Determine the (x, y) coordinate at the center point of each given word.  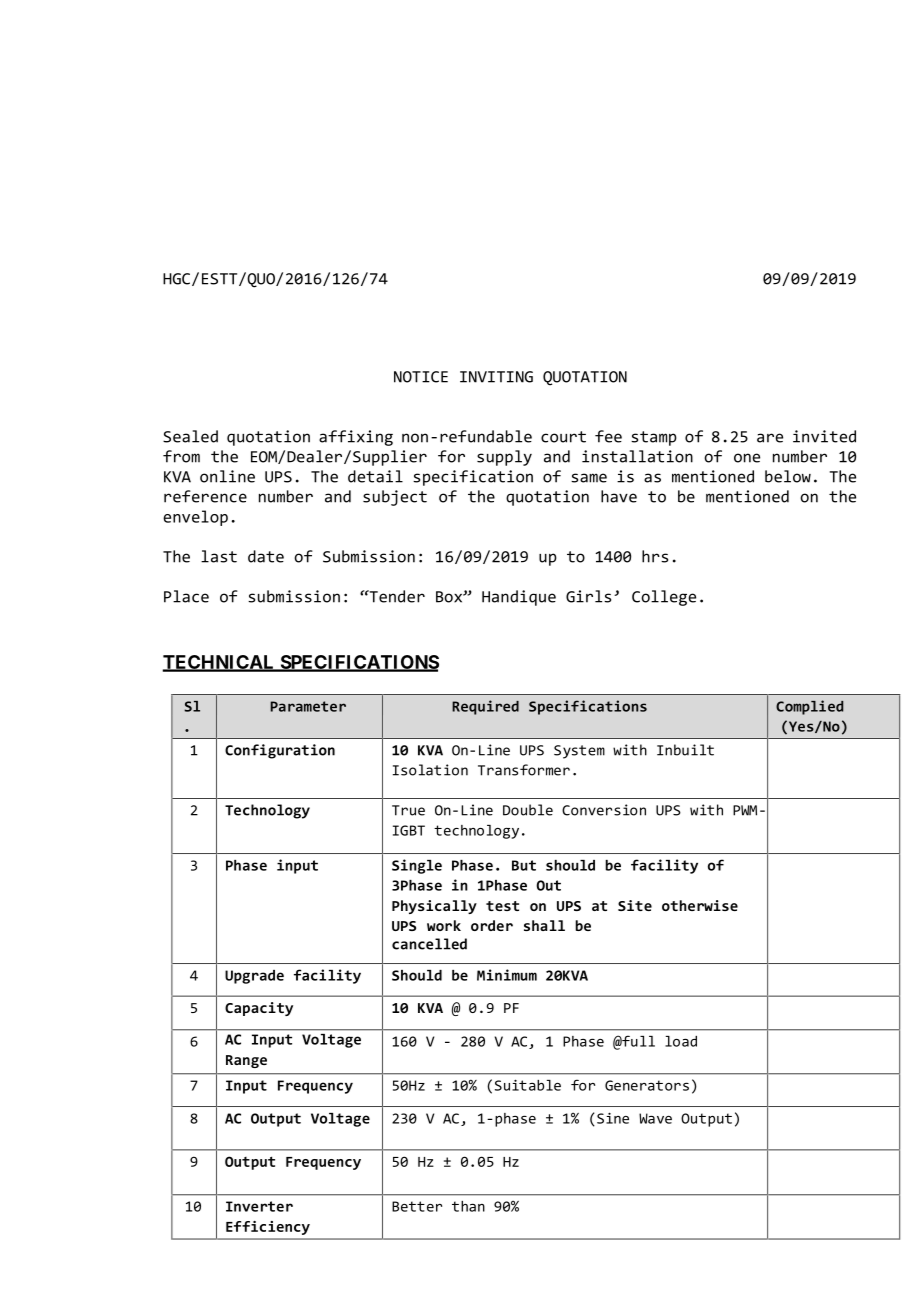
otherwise (700, 905)
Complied (809, 707)
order (492, 925)
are (770, 438)
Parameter (308, 706)
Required (485, 707)
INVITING (496, 377)
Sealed (190, 436)
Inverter (259, 1206)
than (468, 1206)
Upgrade (254, 977)
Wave (655, 1118)
